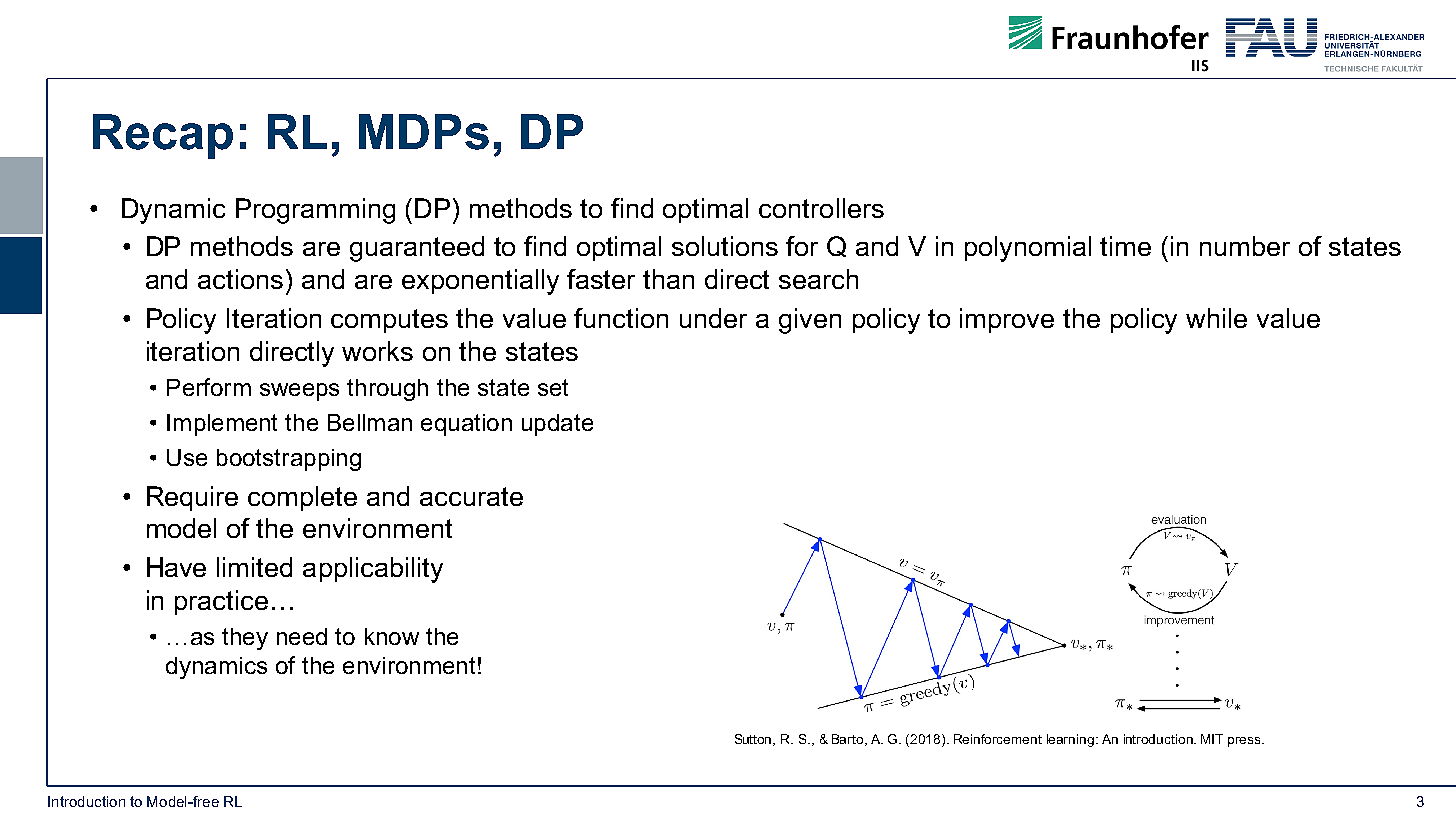  Describe the element at coordinates (1216, 318) in the image. I see `while` at that location.
